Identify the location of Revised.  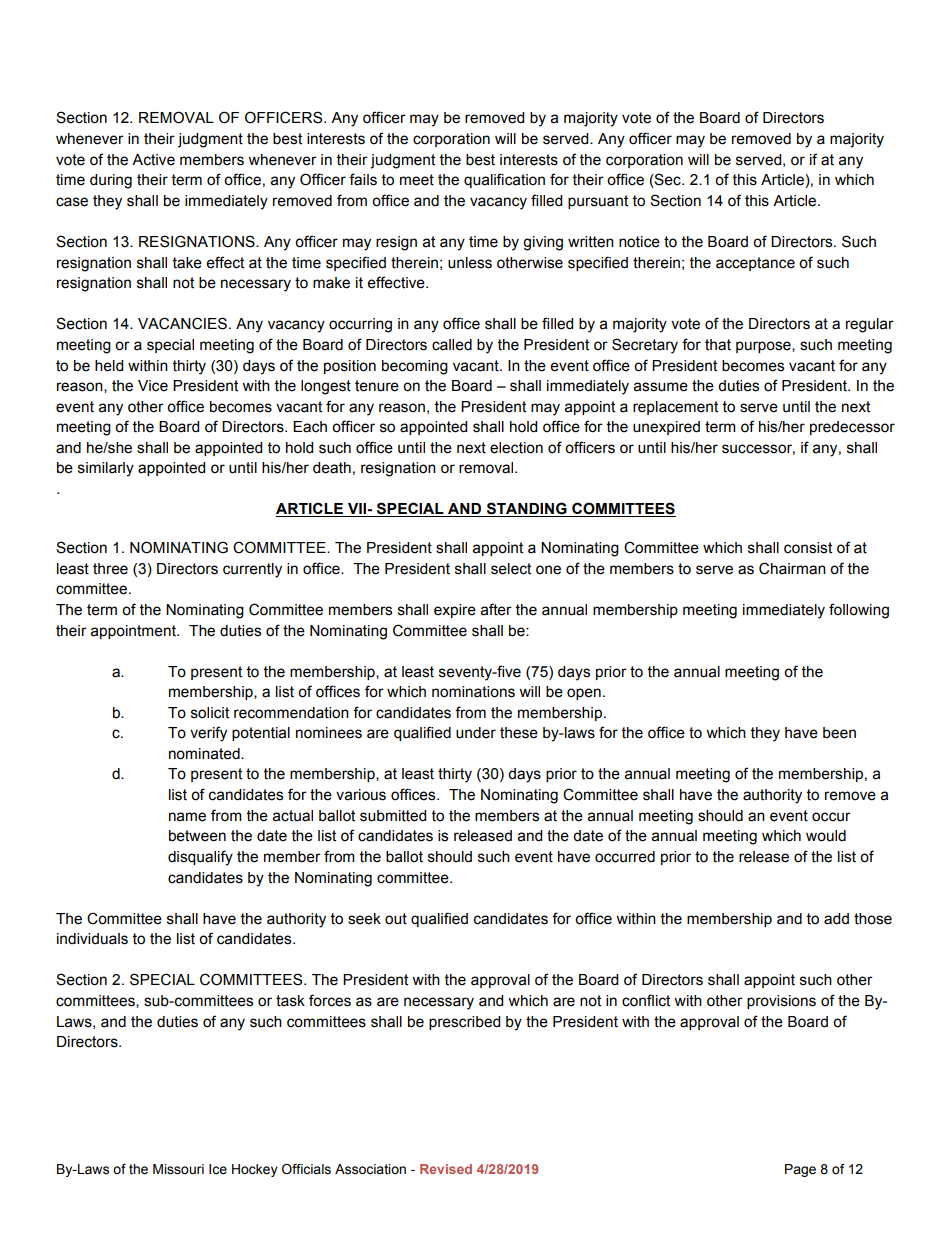
(446, 1169).
